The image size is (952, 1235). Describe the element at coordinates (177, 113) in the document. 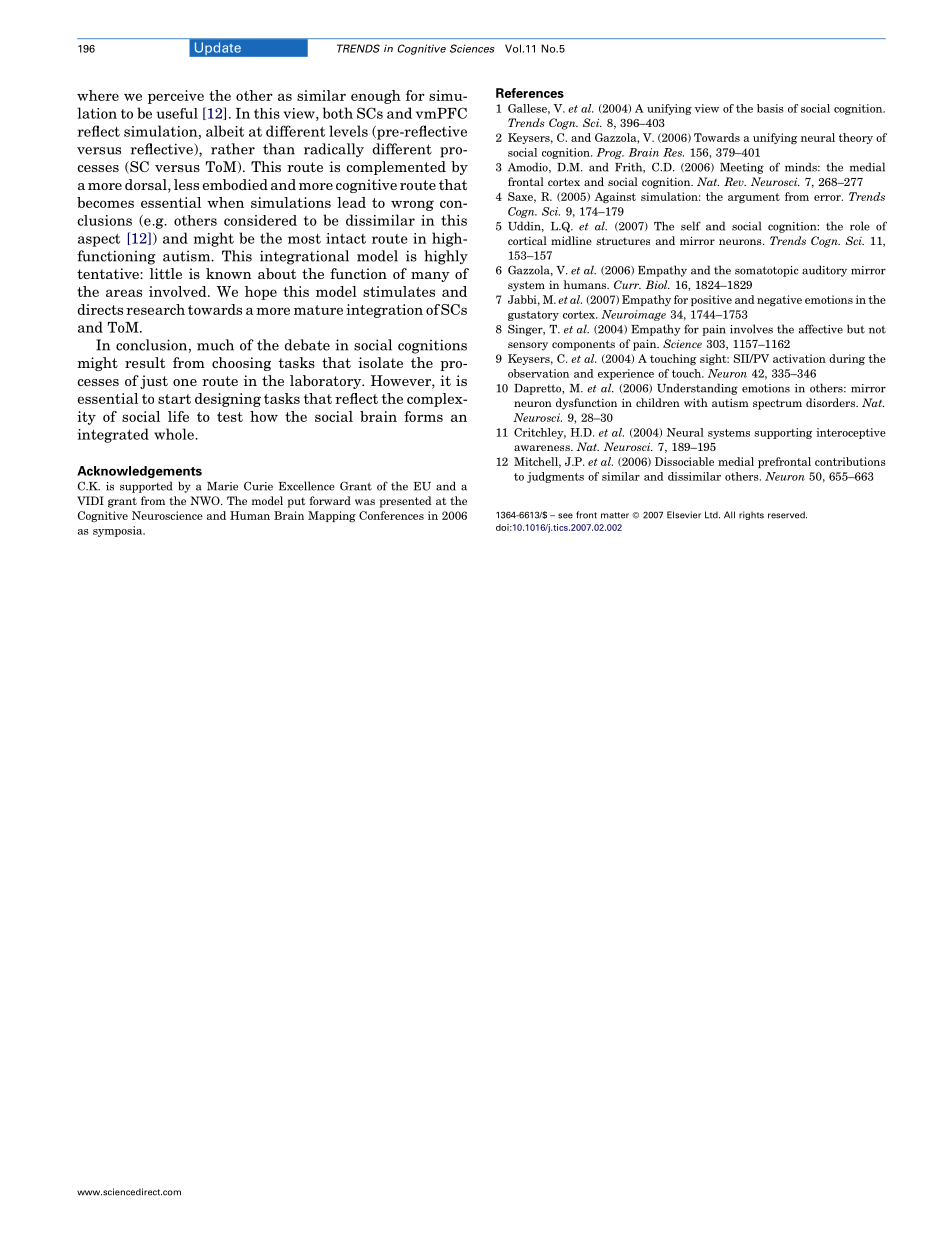

I see `useful` at that location.
